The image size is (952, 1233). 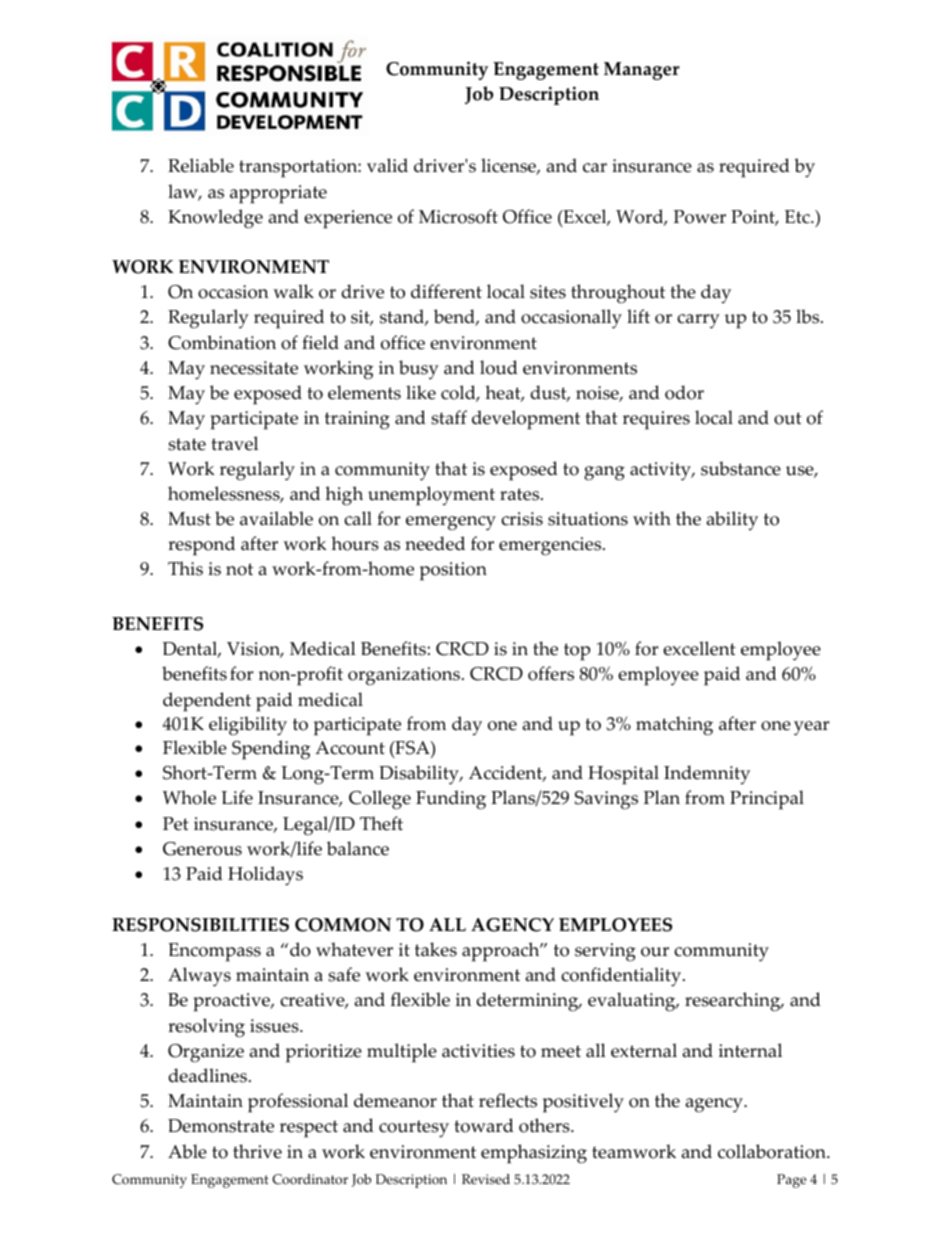 I want to click on valid, so click(x=387, y=165).
